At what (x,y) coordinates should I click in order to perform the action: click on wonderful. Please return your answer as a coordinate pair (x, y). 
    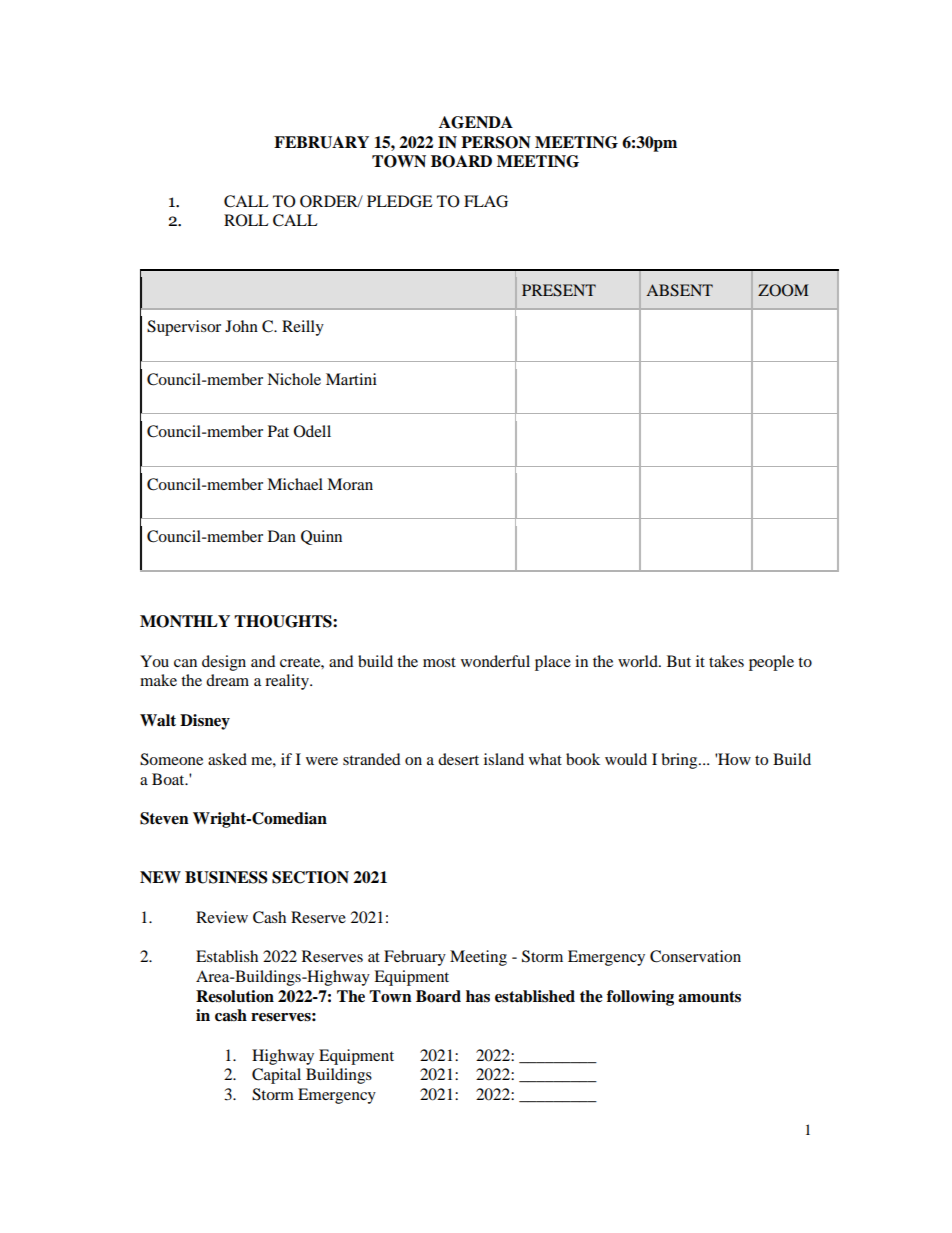
    Looking at the image, I should click on (495, 661).
